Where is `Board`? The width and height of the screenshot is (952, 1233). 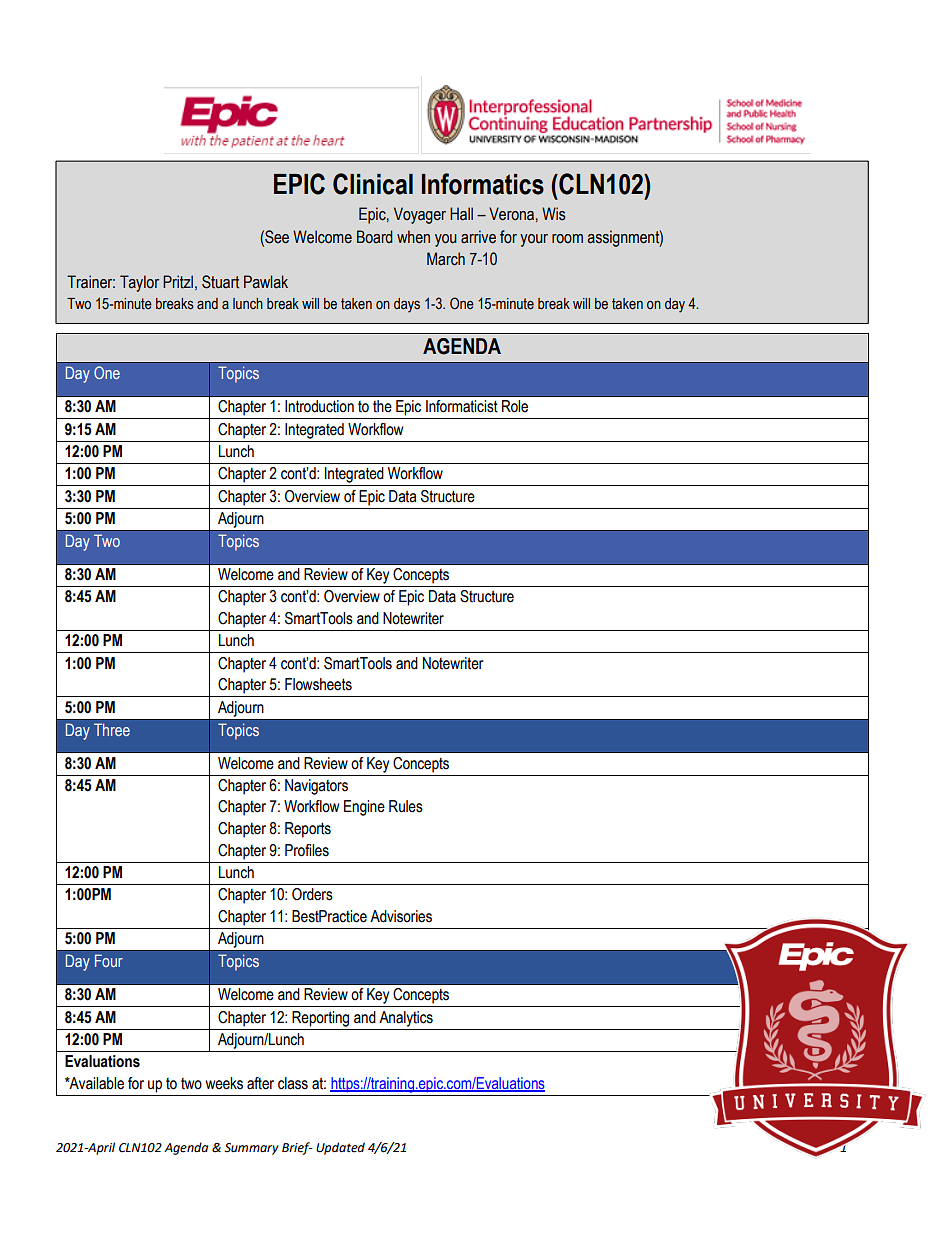 Board is located at coordinates (375, 237).
